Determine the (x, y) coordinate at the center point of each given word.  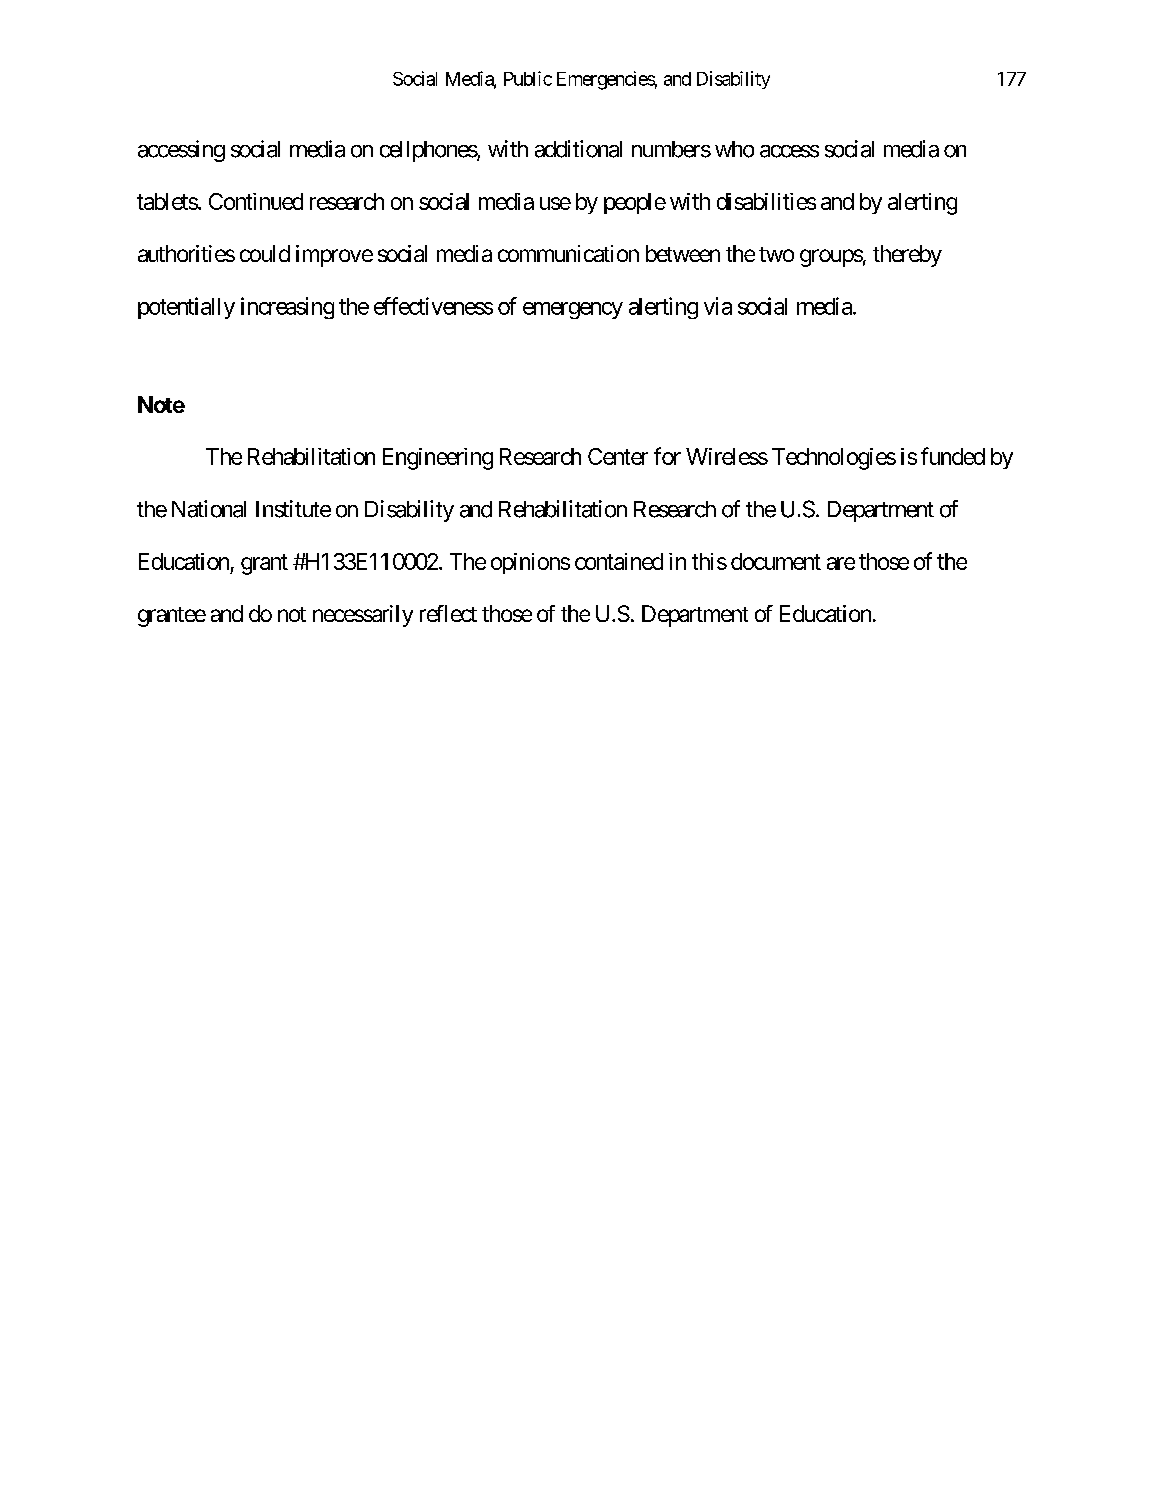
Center (618, 456)
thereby (907, 256)
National (209, 509)
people (635, 203)
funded (953, 456)
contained (619, 561)
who (734, 149)
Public (528, 78)
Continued (256, 201)
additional (578, 149)
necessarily (363, 616)
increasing (287, 308)
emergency (573, 310)
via (718, 306)
